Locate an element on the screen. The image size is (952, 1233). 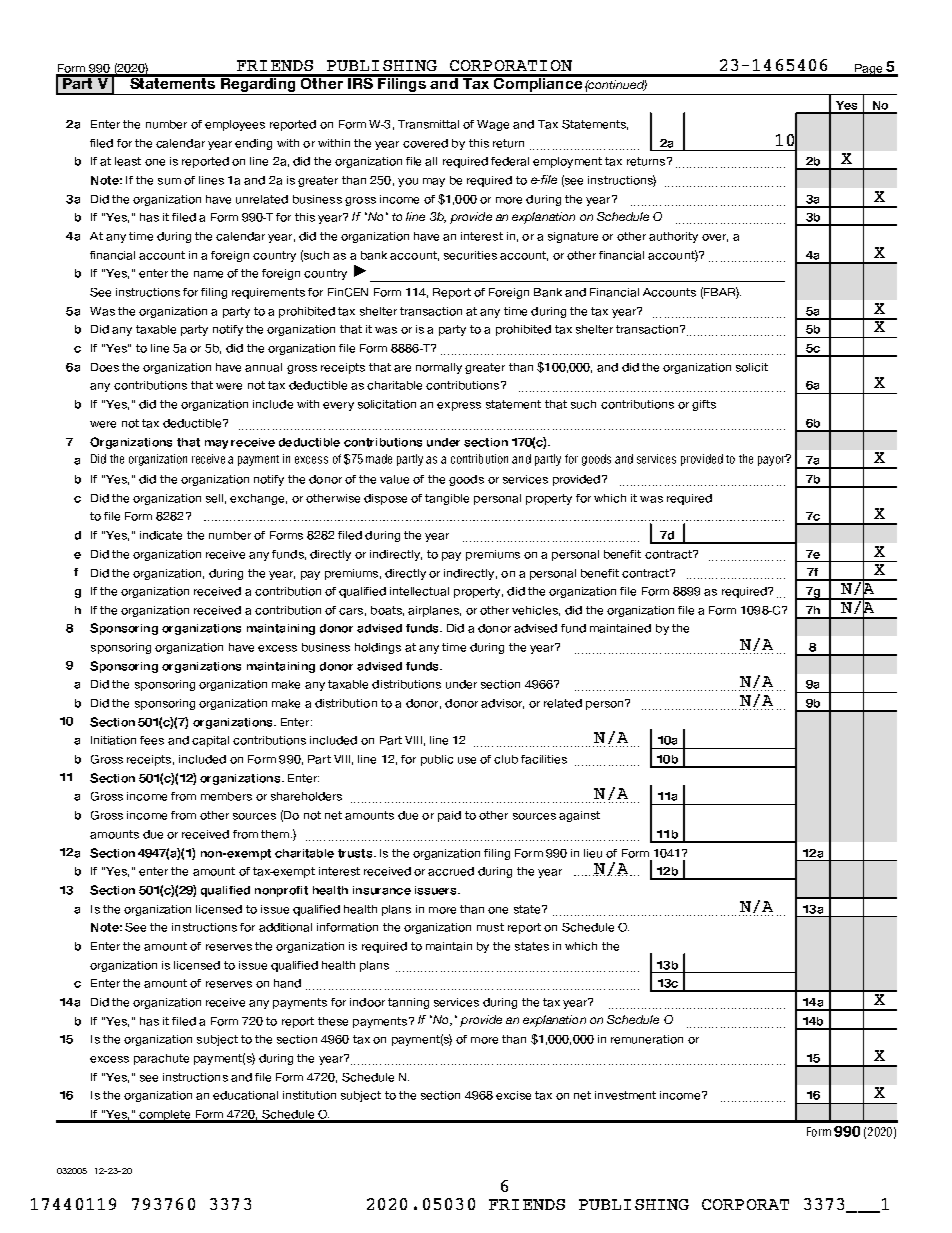
employment is located at coordinates (567, 162).
